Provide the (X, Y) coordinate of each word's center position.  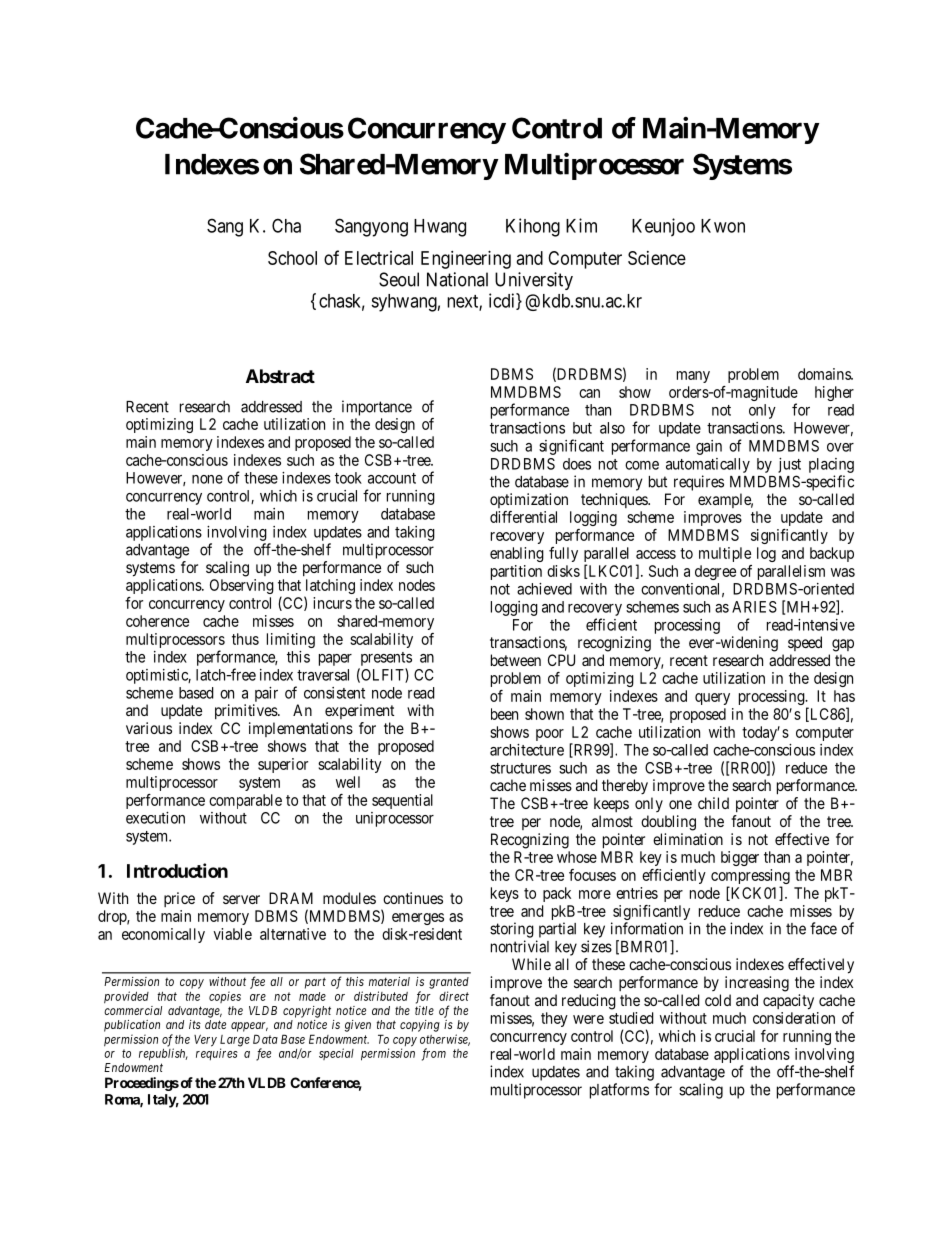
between (516, 660)
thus (245, 639)
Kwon (723, 226)
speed (805, 643)
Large (235, 1042)
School (292, 258)
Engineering (466, 260)
